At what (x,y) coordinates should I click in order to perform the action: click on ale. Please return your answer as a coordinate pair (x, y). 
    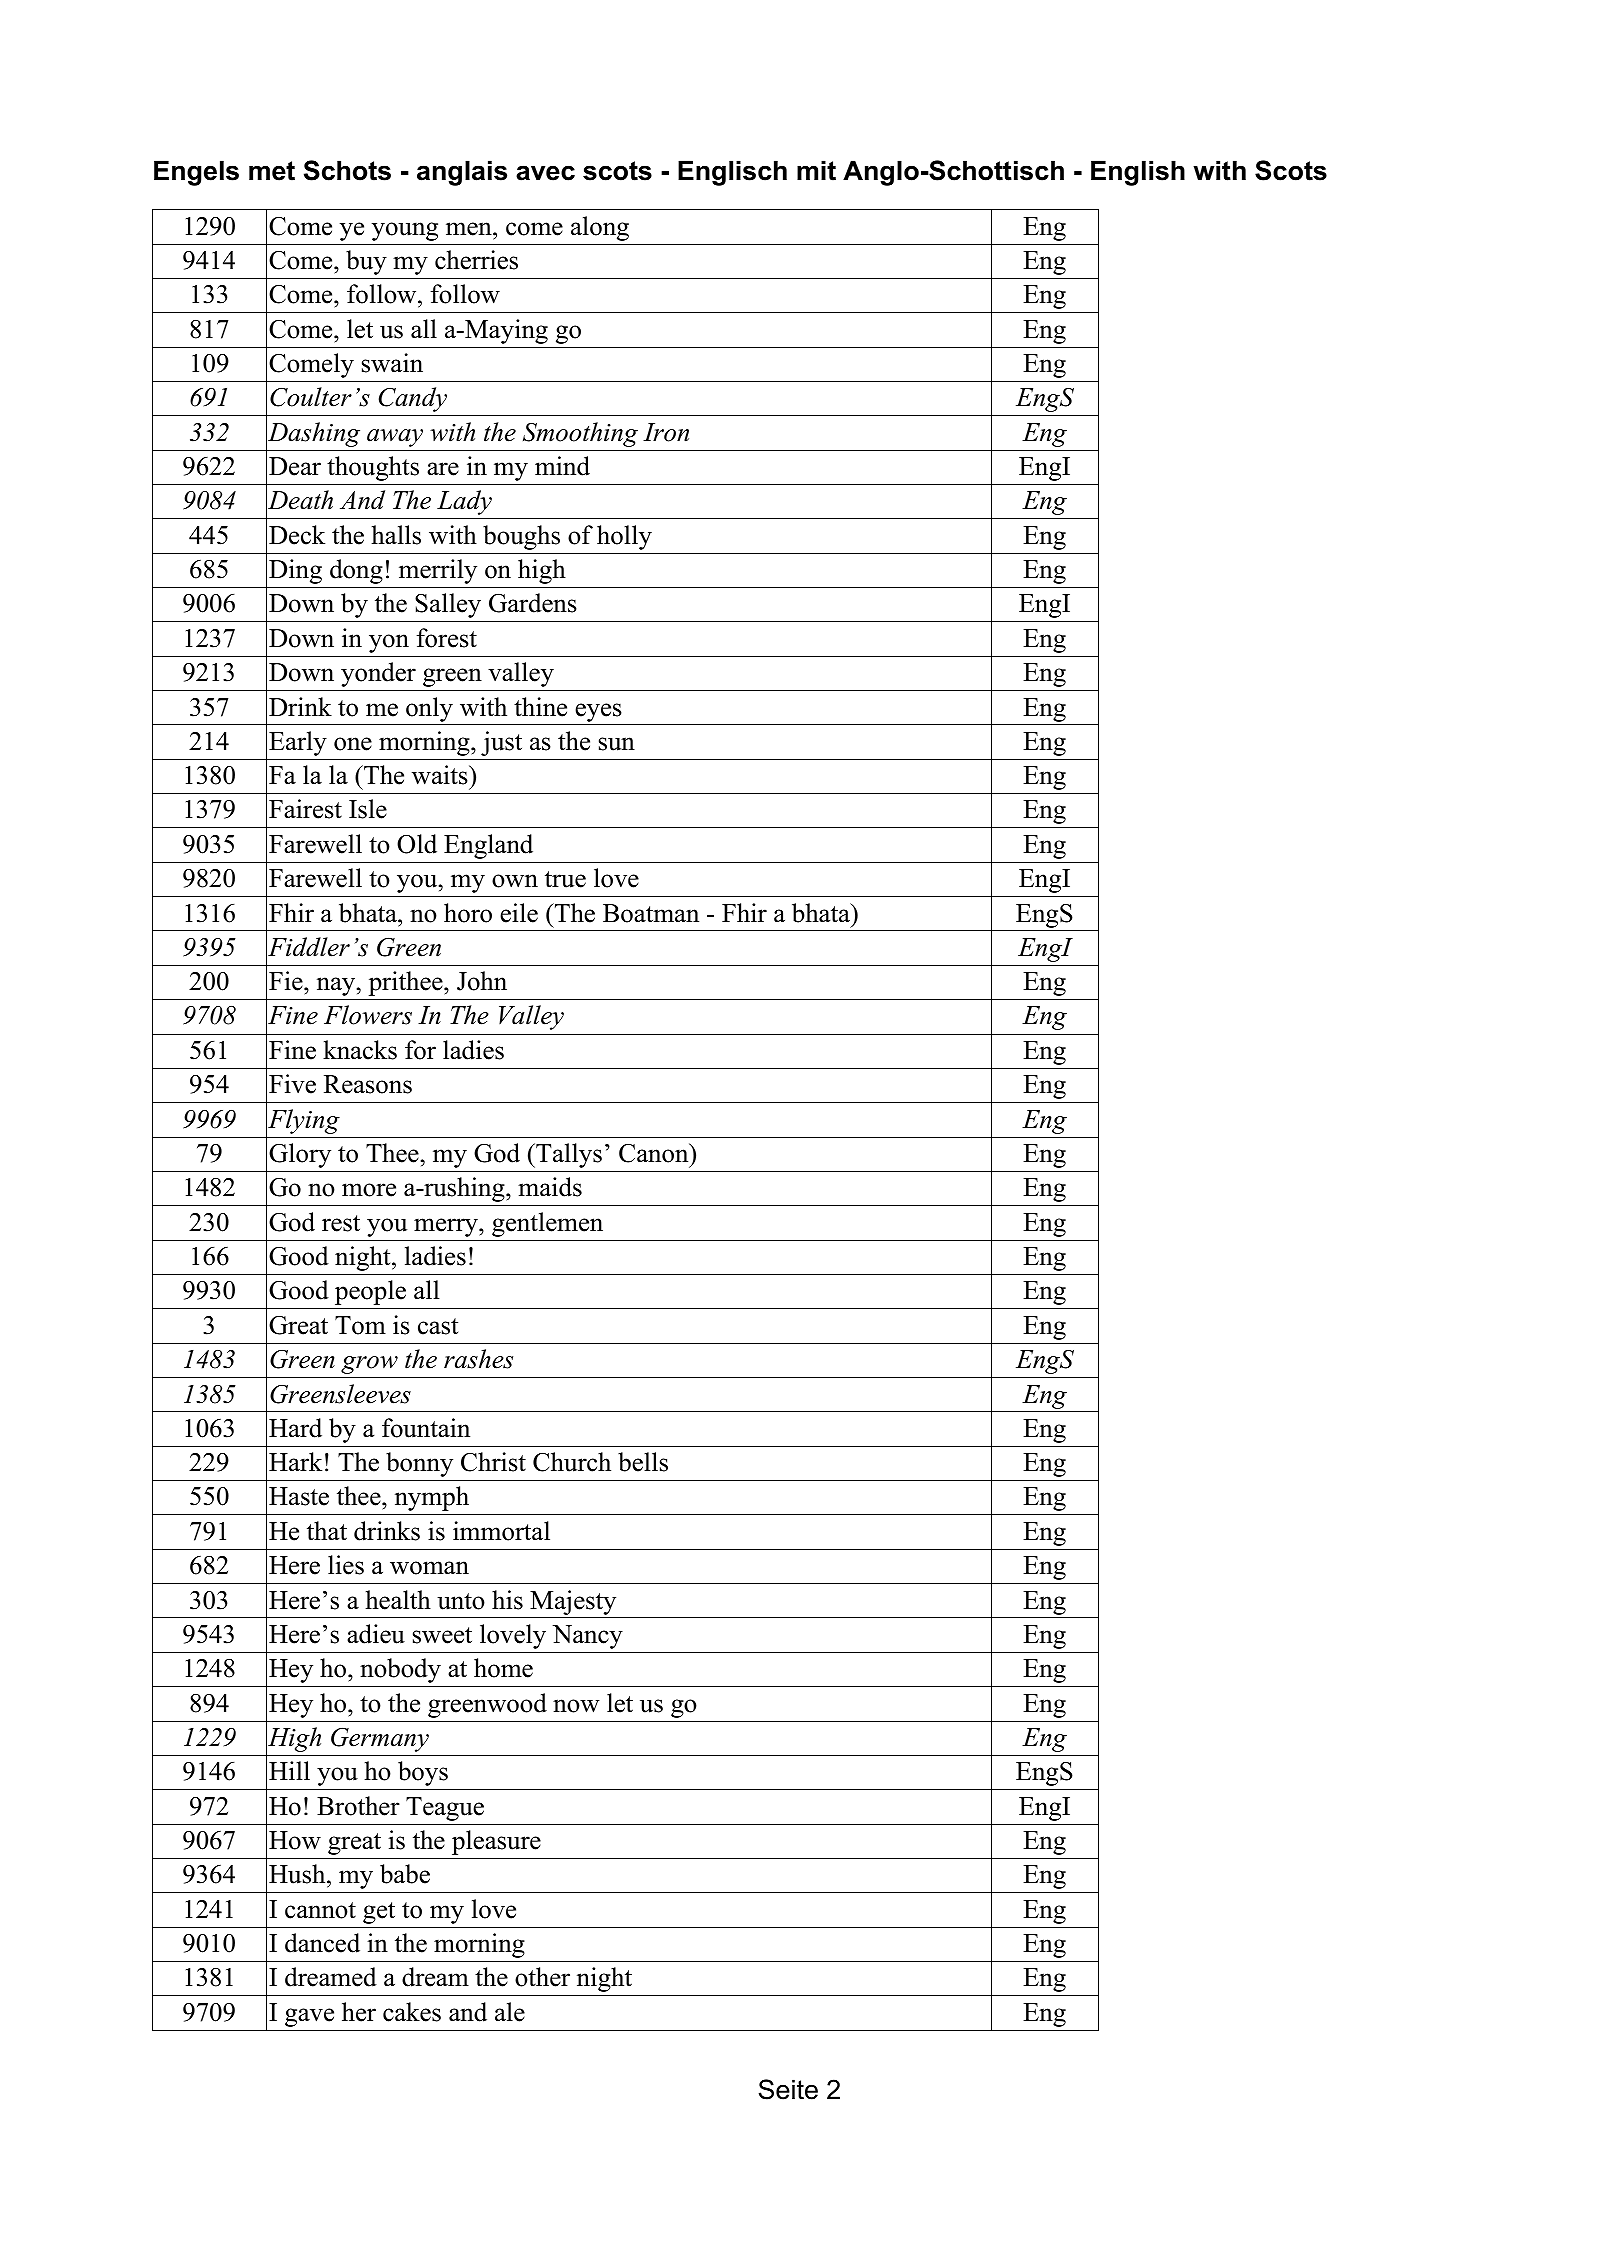
    Looking at the image, I should click on (510, 2012).
